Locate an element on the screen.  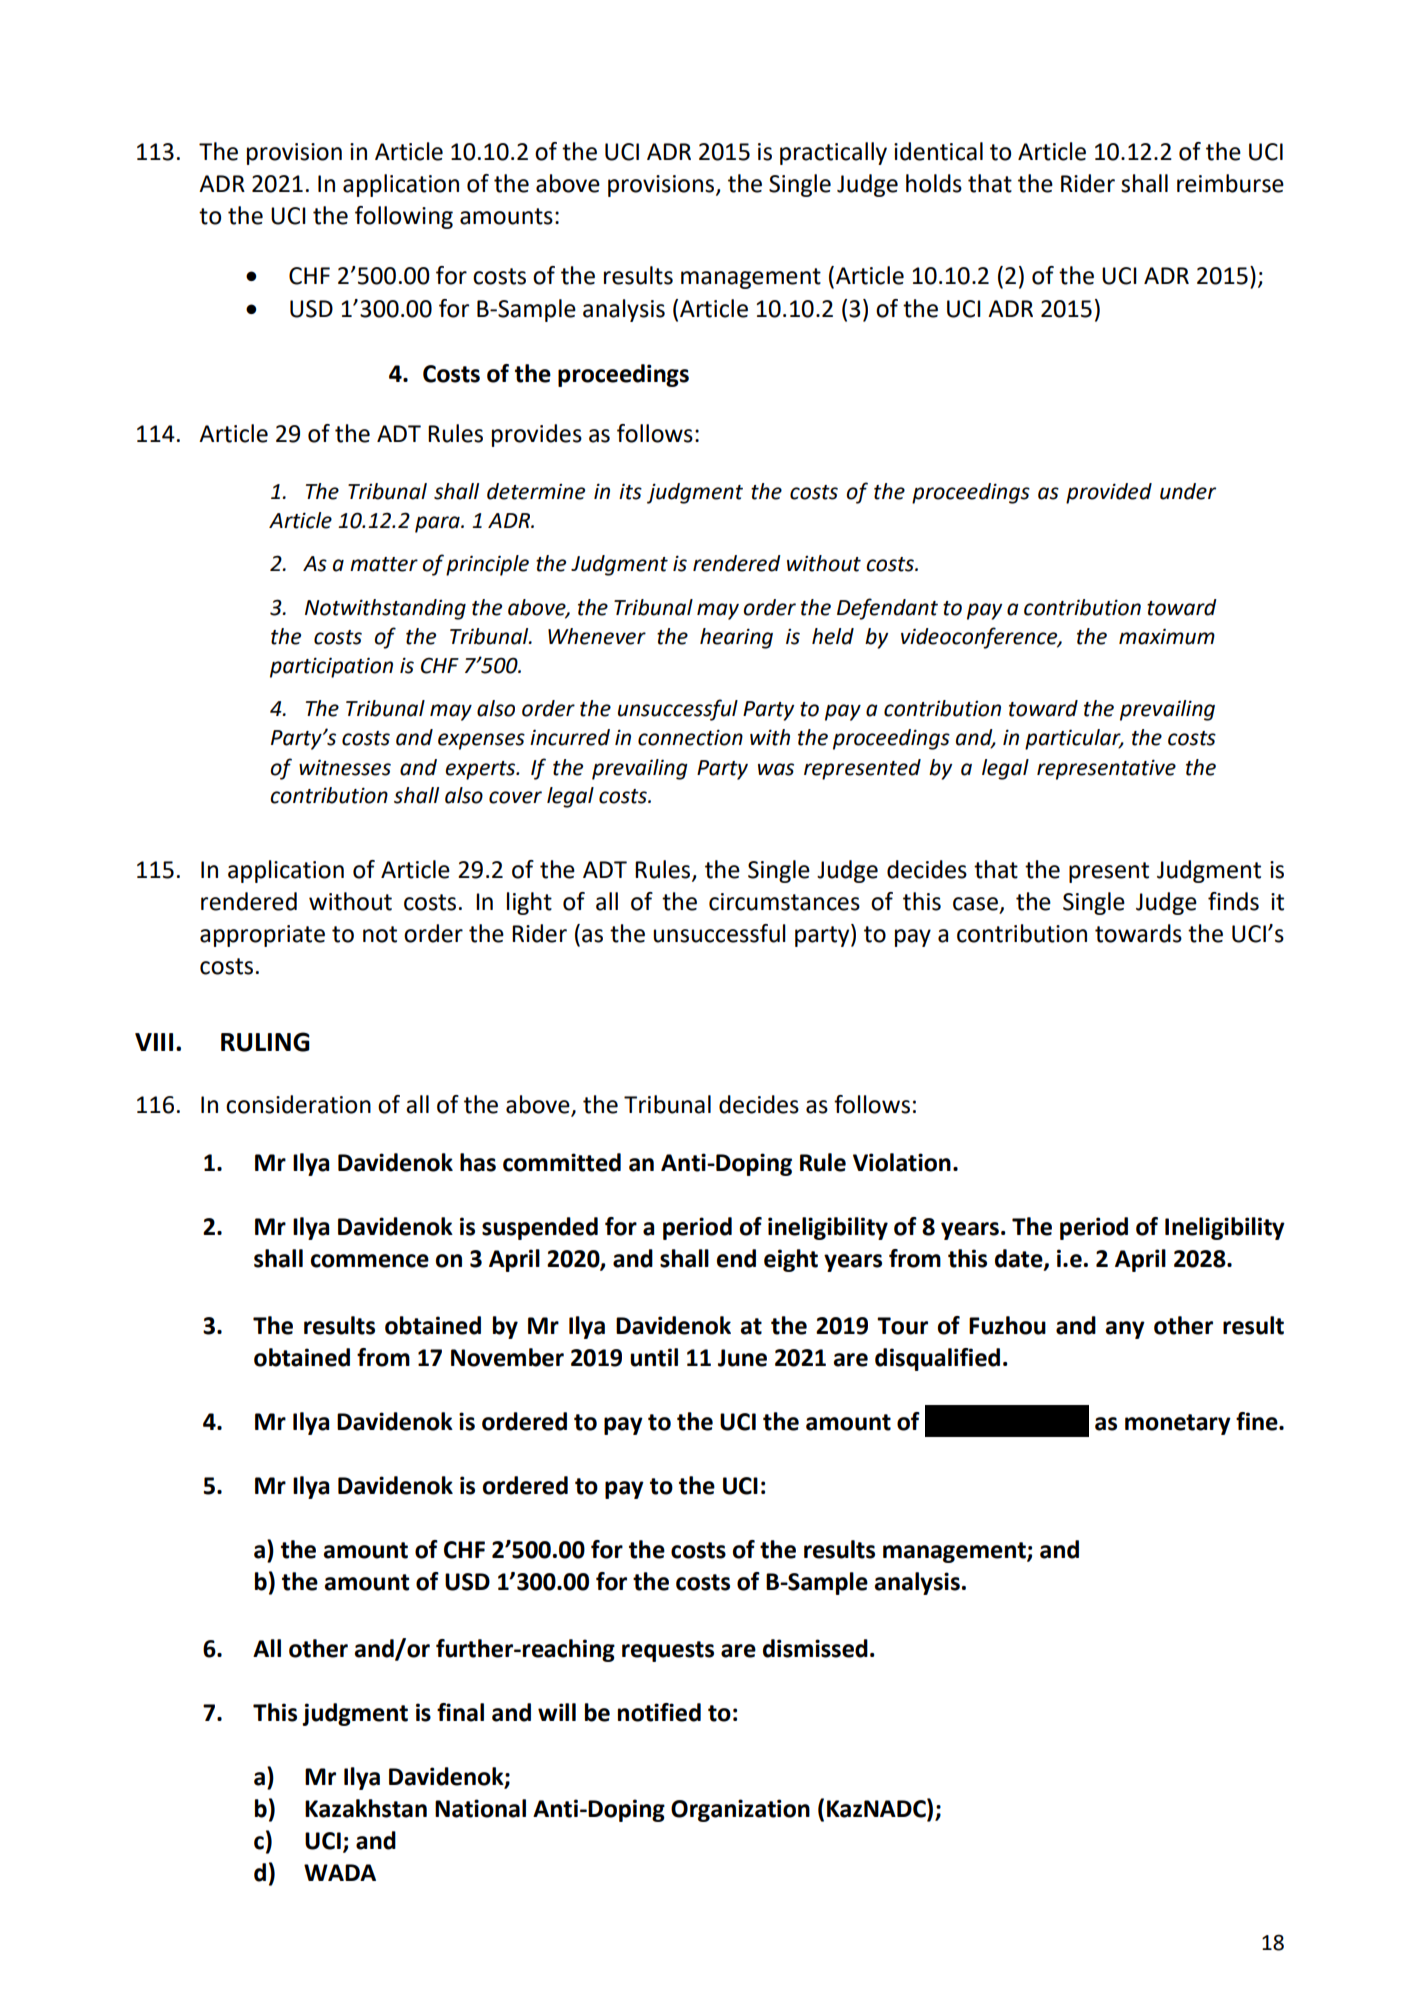
finds is located at coordinates (1233, 901).
